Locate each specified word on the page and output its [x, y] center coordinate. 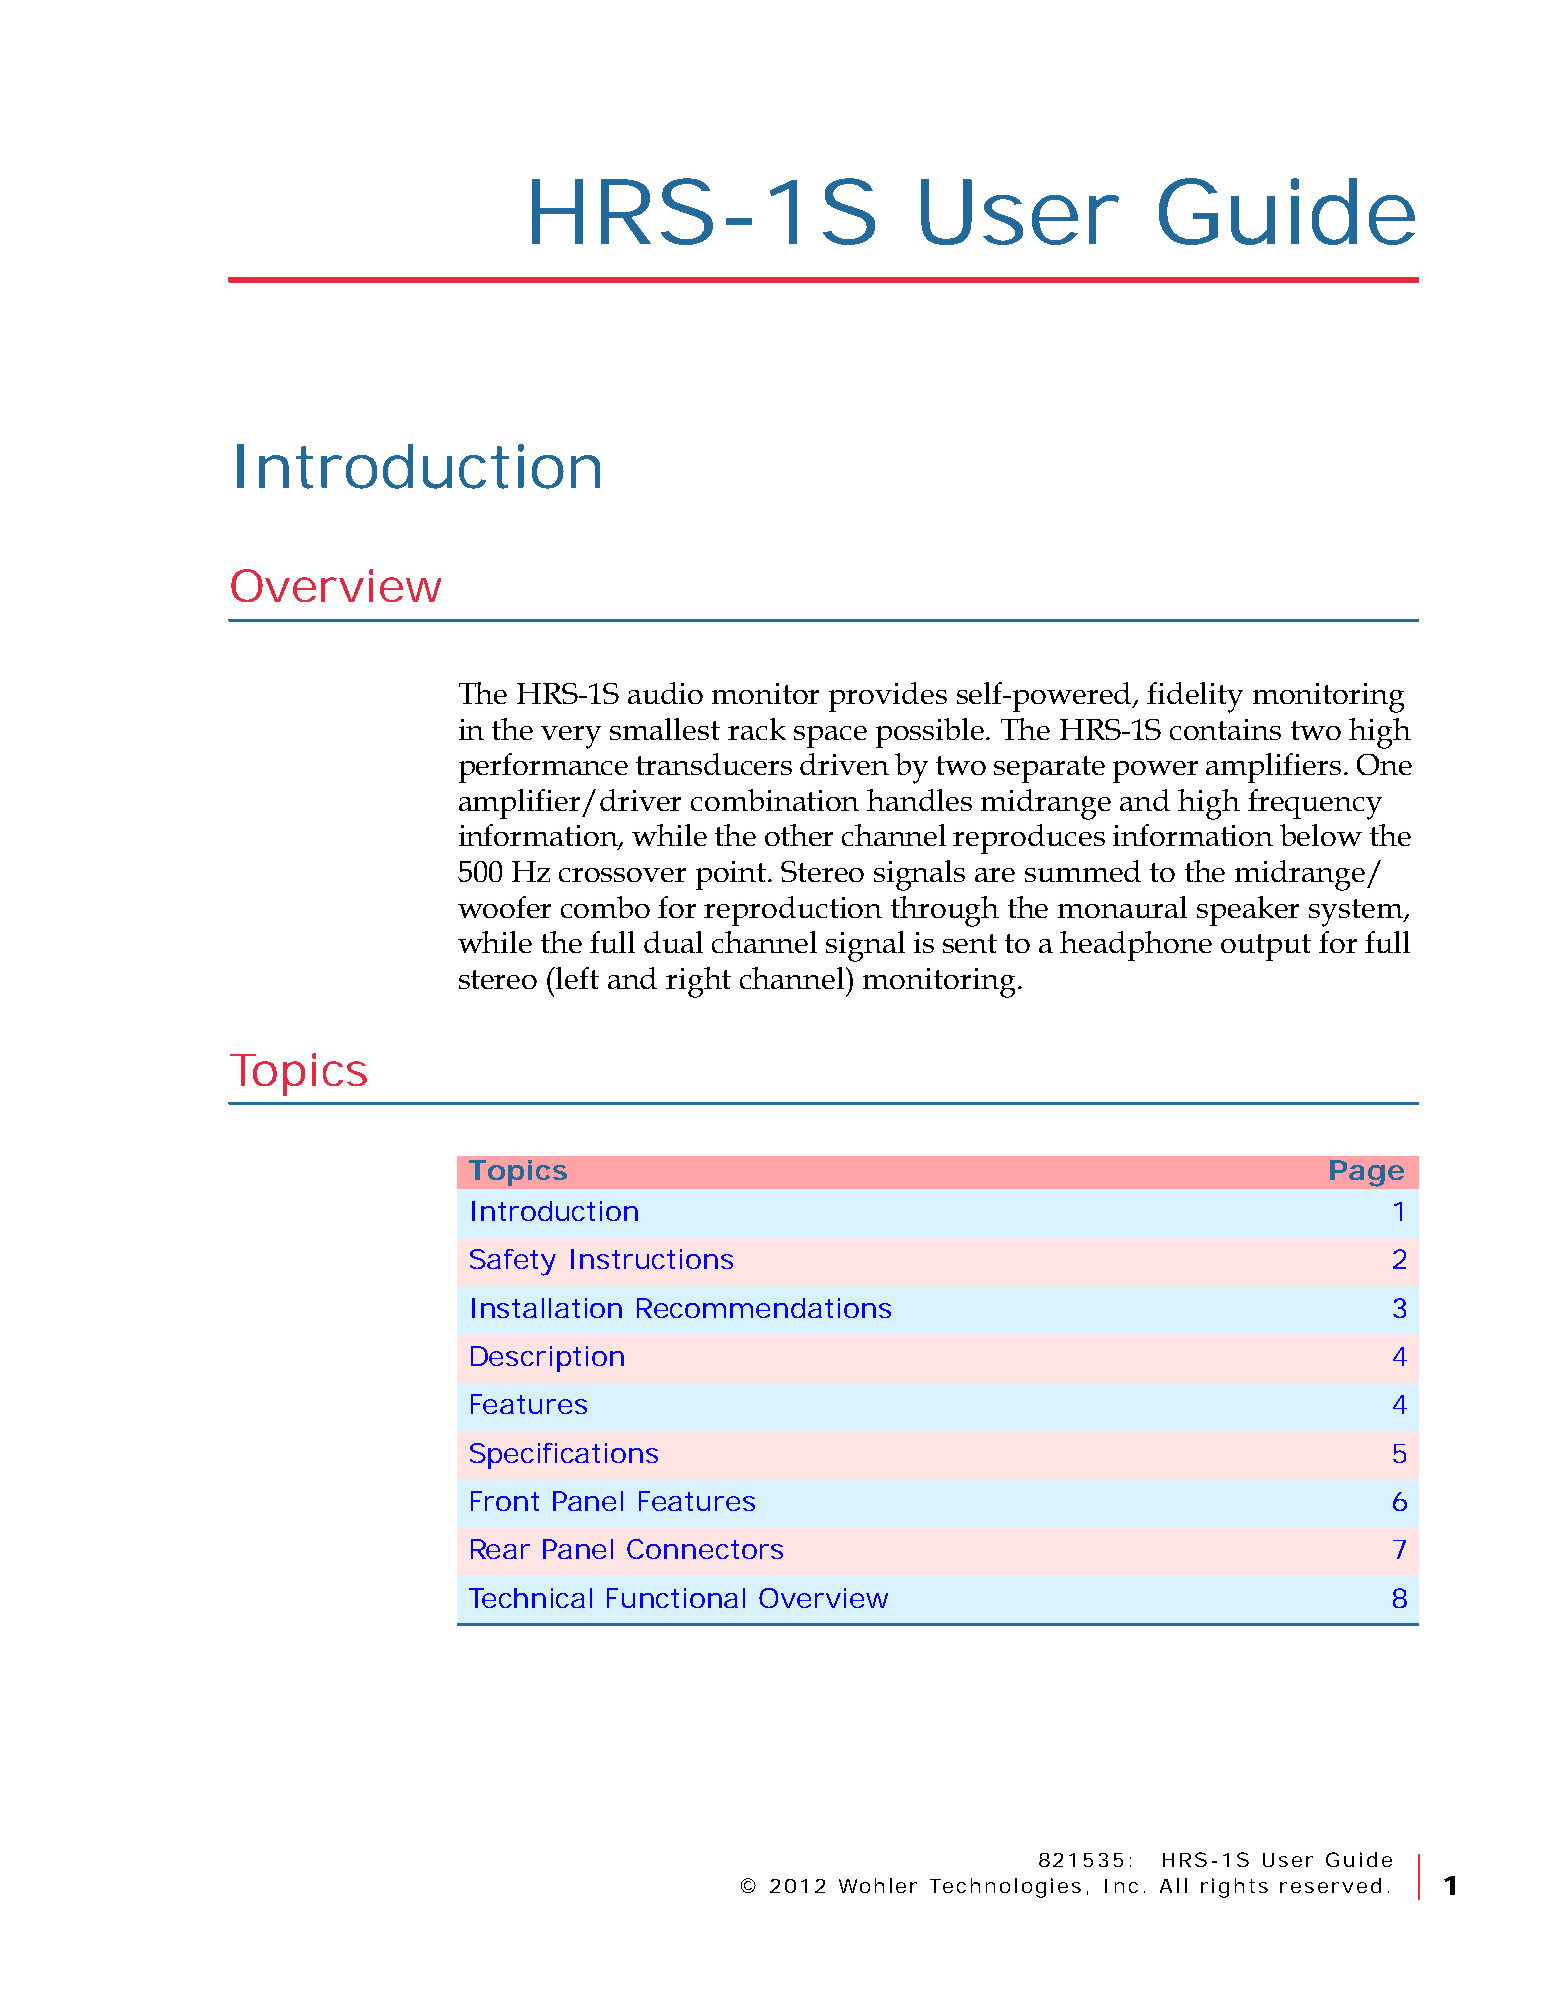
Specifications [564, 1456]
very [571, 737]
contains [1225, 729]
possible [931, 733]
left [576, 978]
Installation [547, 1308]
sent [970, 943]
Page [1367, 1173]
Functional [676, 1598]
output [1266, 947]
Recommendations [764, 1308]
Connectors [705, 1549]
